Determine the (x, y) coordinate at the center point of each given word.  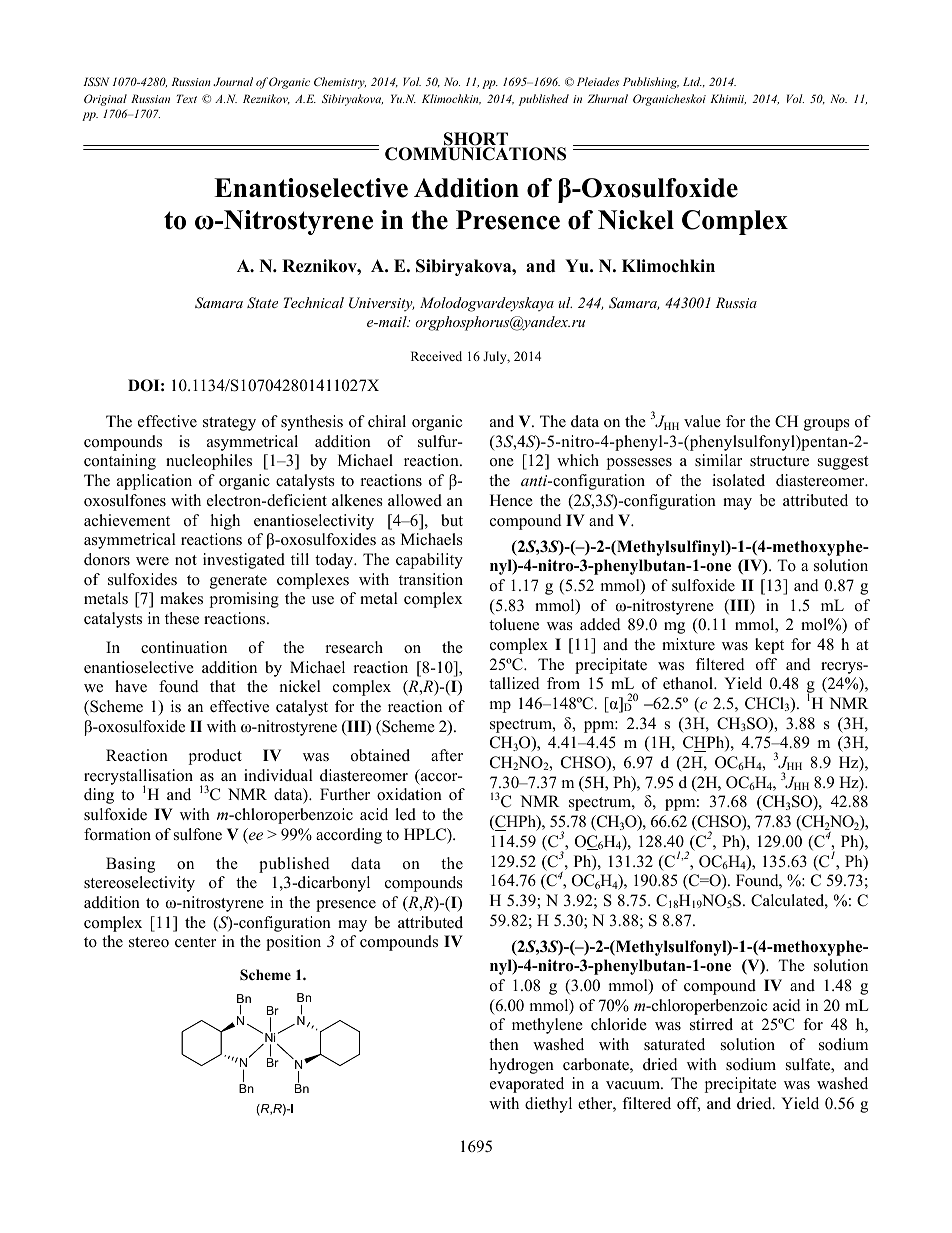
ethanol (689, 683)
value (702, 421)
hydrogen (522, 1066)
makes (181, 598)
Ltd (692, 81)
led (405, 814)
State (262, 303)
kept (769, 646)
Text (187, 98)
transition (431, 579)
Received (436, 356)
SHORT (476, 140)
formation (117, 834)
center (195, 942)
